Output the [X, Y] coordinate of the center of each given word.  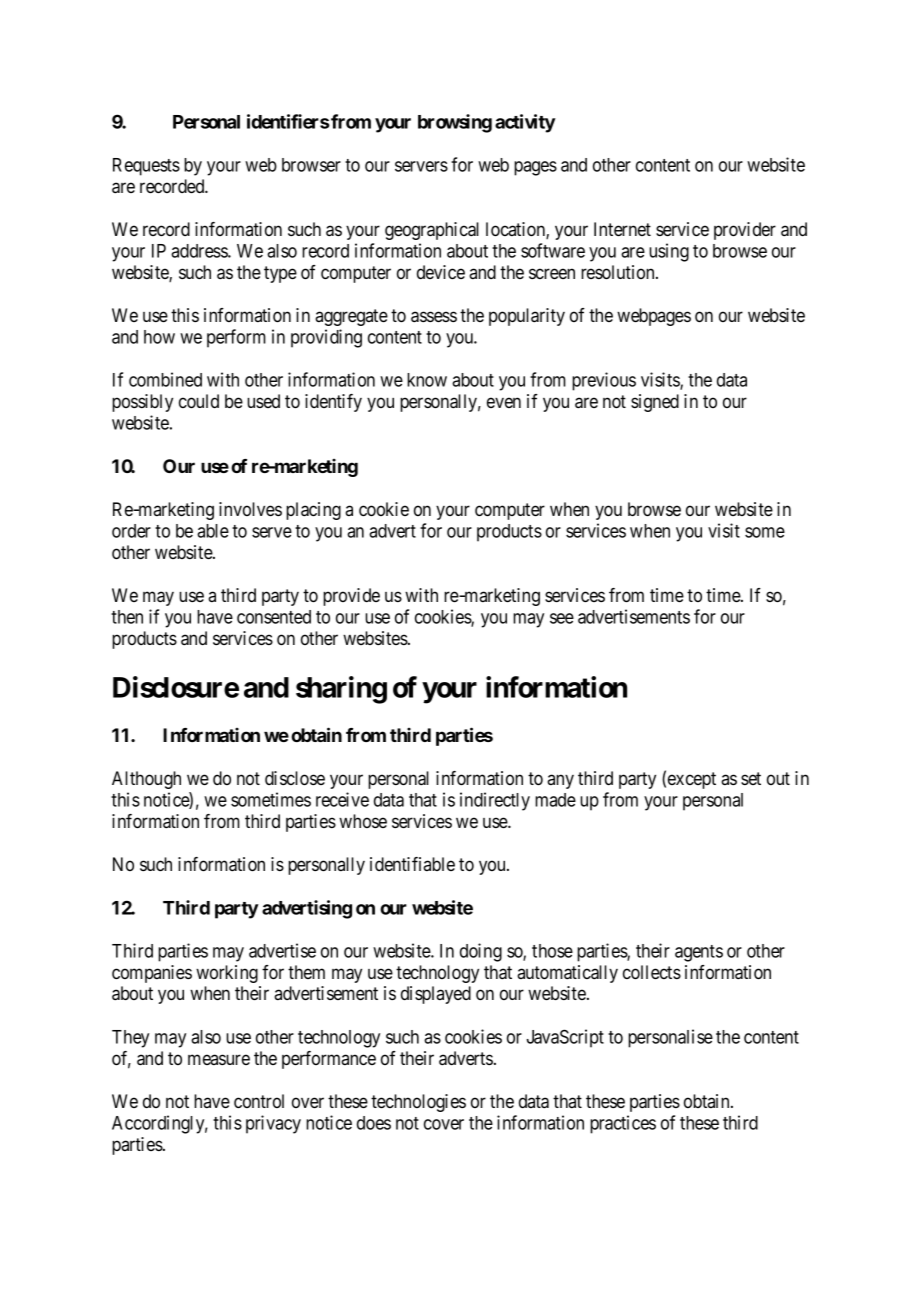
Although [146, 780]
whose [363, 821]
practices [623, 1124]
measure [219, 1059]
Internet [622, 229]
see [562, 618]
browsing [455, 123]
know [427, 380]
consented [274, 617]
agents [699, 953]
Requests [146, 167]
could [199, 401]
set [751, 778]
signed [655, 403]
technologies [418, 1103]
